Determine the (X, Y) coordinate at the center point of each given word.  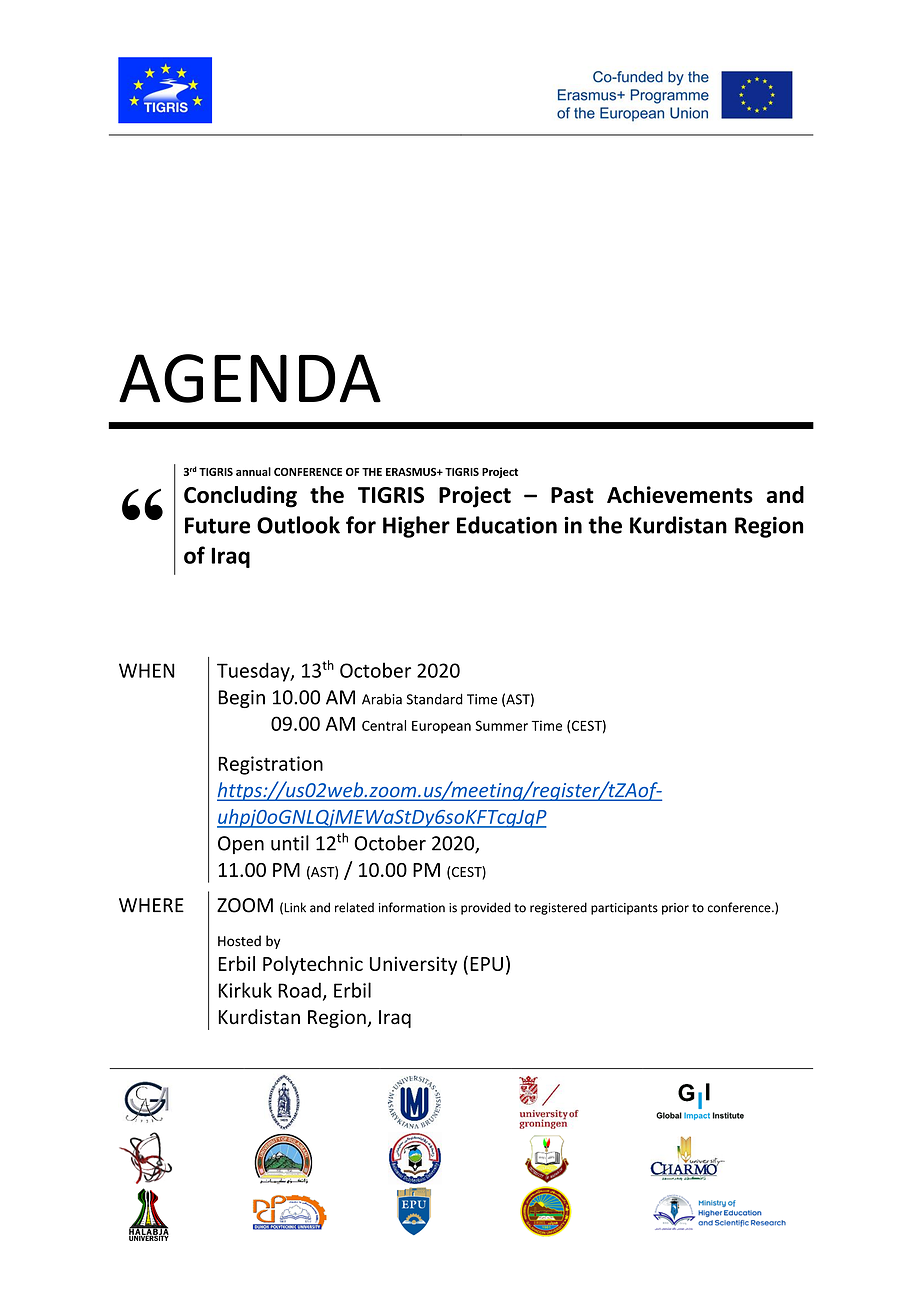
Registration (270, 765)
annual (253, 471)
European (441, 727)
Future (217, 525)
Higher (416, 527)
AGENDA (250, 378)
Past (572, 495)
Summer (501, 725)
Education (507, 525)
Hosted (239, 941)
